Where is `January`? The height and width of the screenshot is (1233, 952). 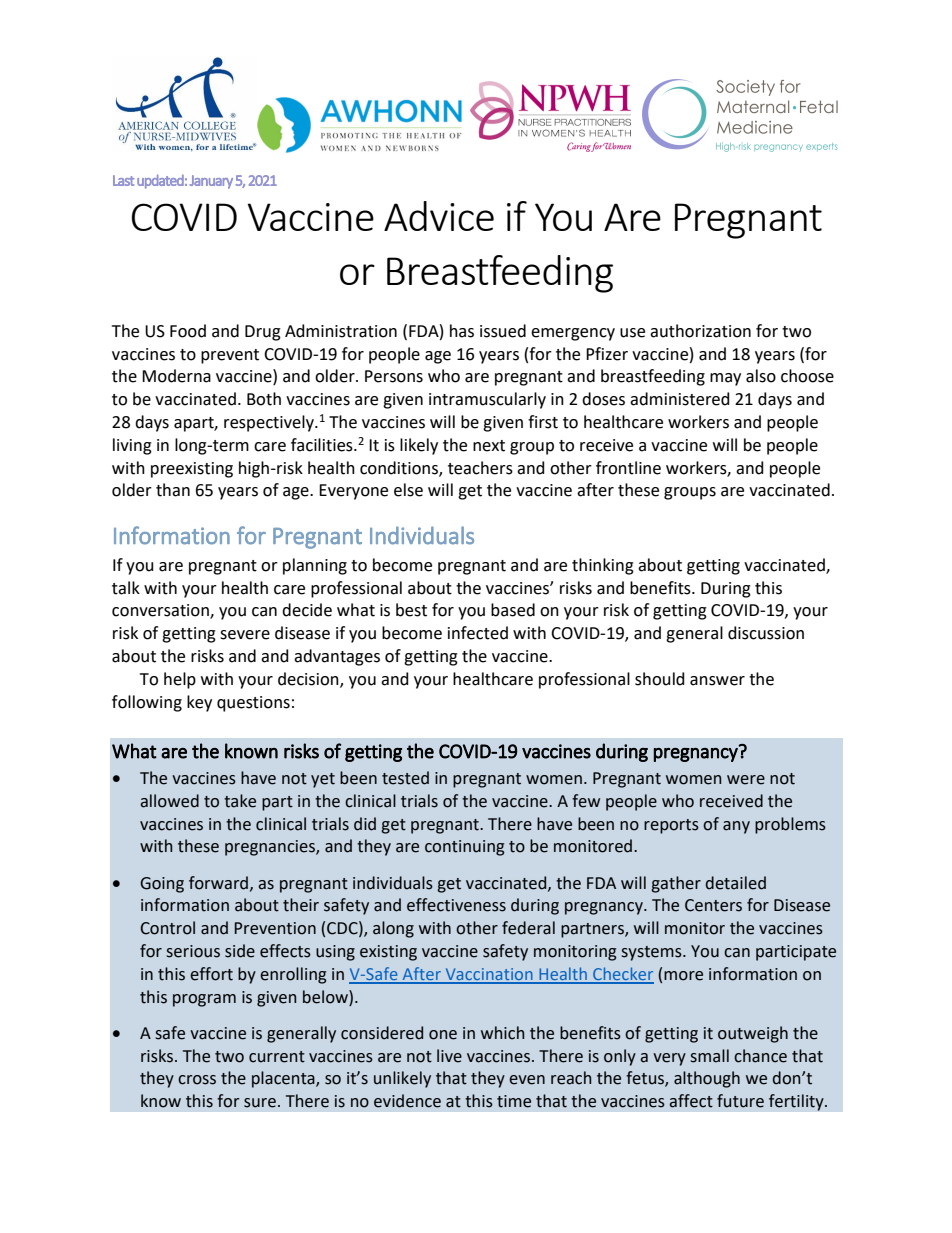
January is located at coordinates (211, 182).
